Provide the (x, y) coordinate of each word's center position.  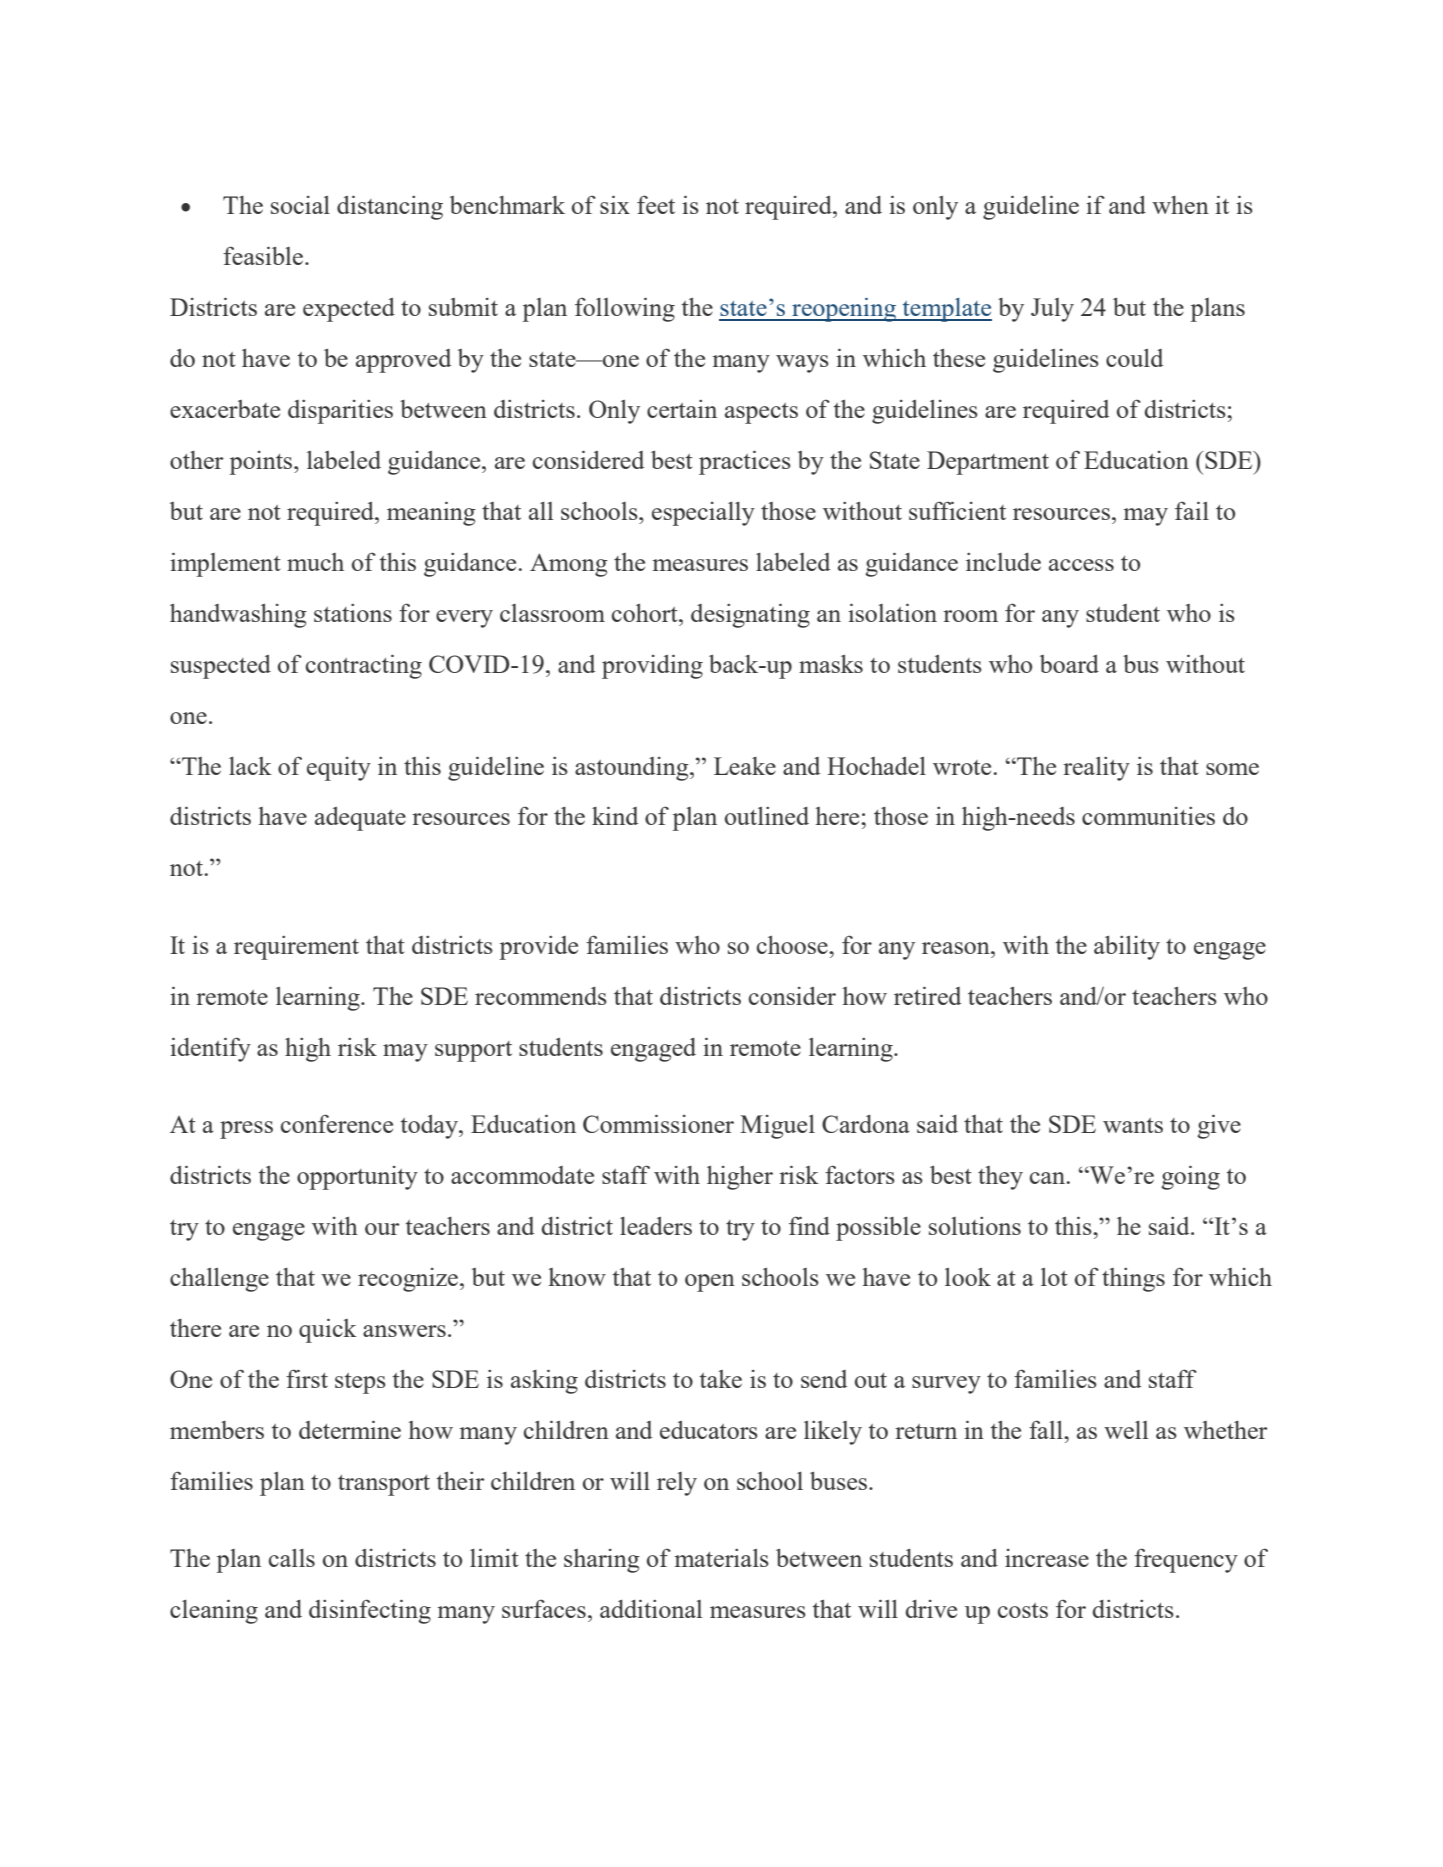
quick (328, 1330)
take (721, 1379)
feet (656, 204)
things (1133, 1280)
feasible (264, 255)
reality (1096, 769)
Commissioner (658, 1123)
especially (703, 514)
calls (292, 1558)
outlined (767, 816)
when (1180, 205)
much (315, 562)
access (1081, 565)
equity (339, 769)
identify (210, 1049)
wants (1133, 1125)
